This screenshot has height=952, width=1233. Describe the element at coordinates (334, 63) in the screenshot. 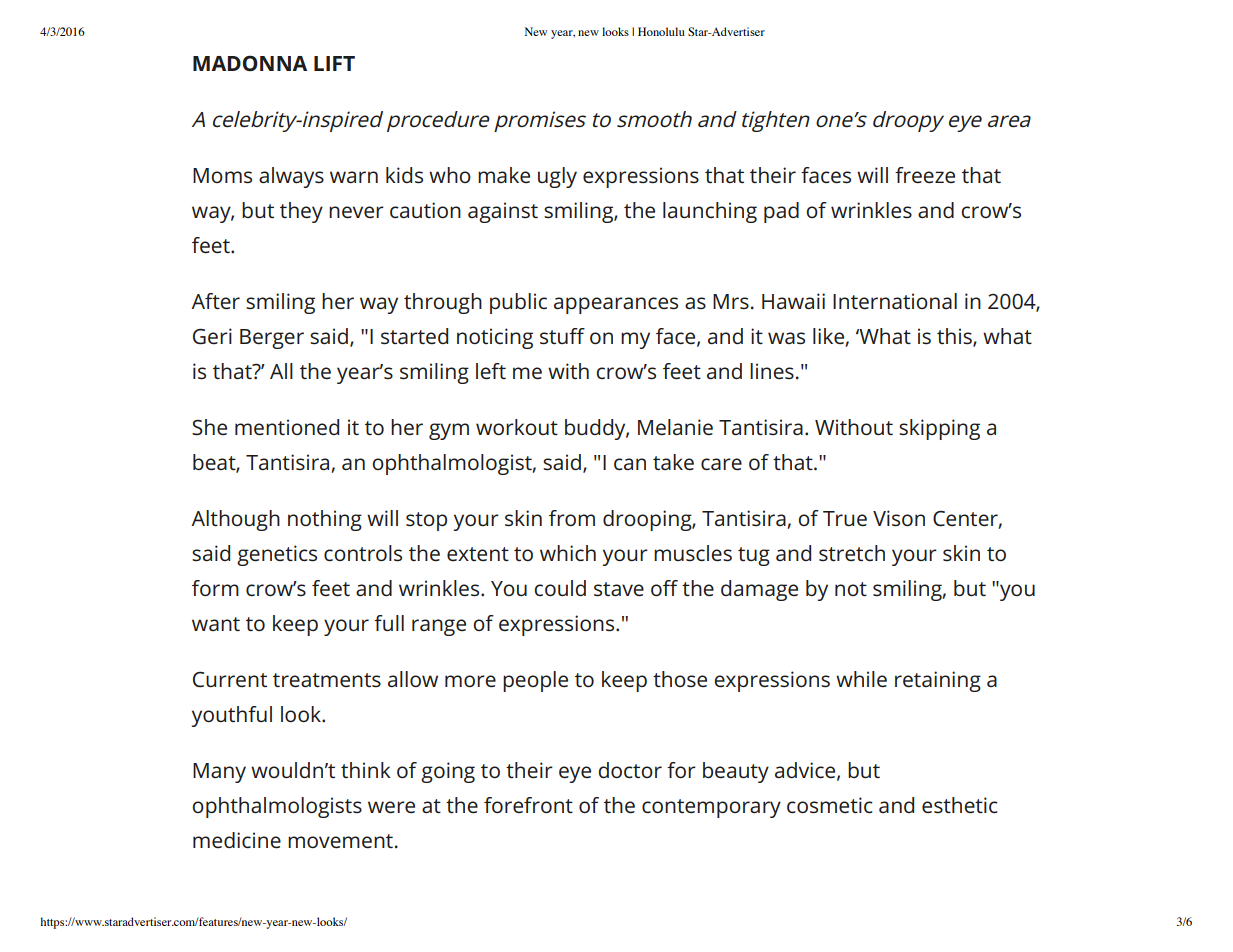

I see `LIFT` at that location.
